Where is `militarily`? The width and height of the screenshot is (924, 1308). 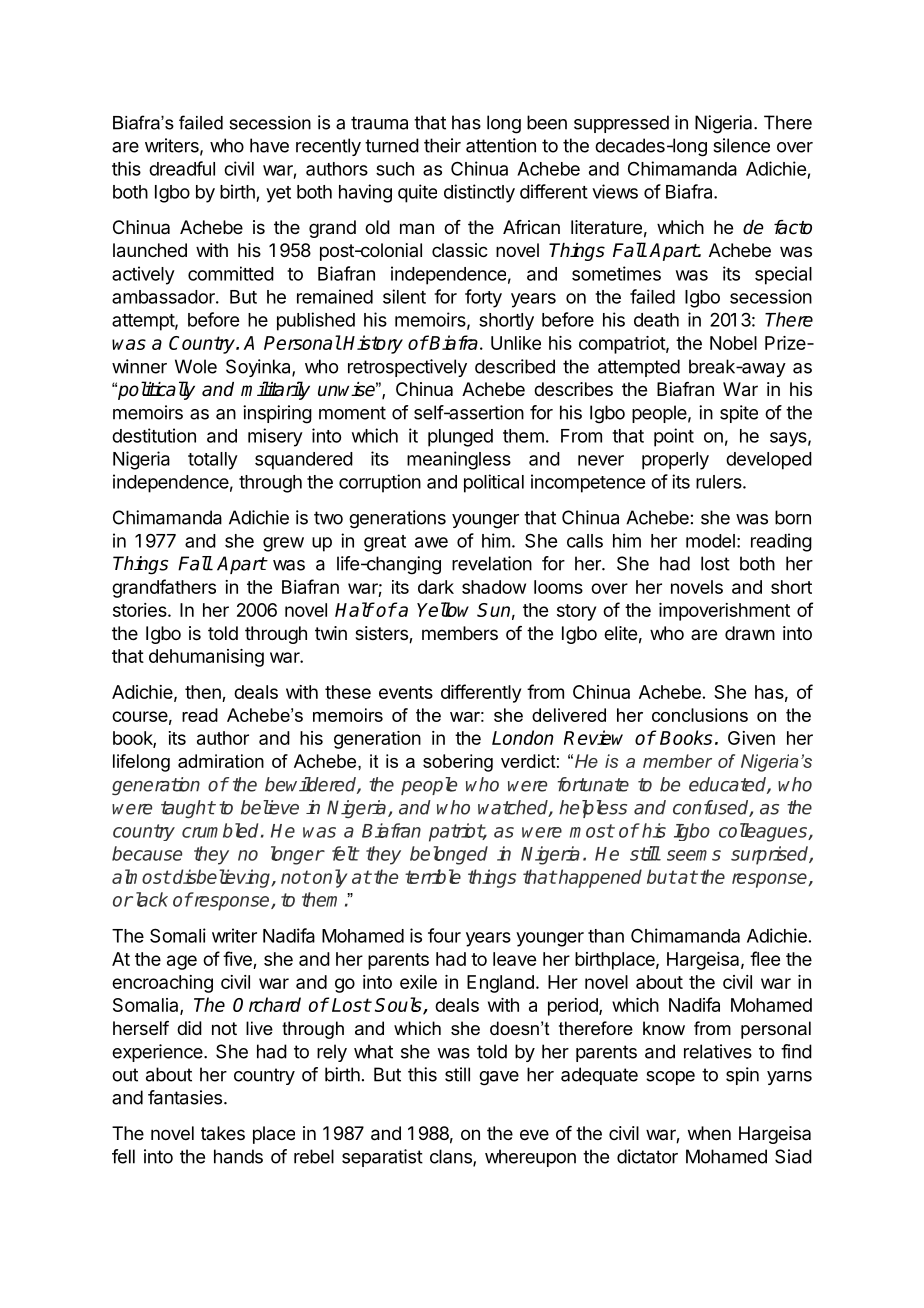
militarily is located at coordinates (275, 390).
